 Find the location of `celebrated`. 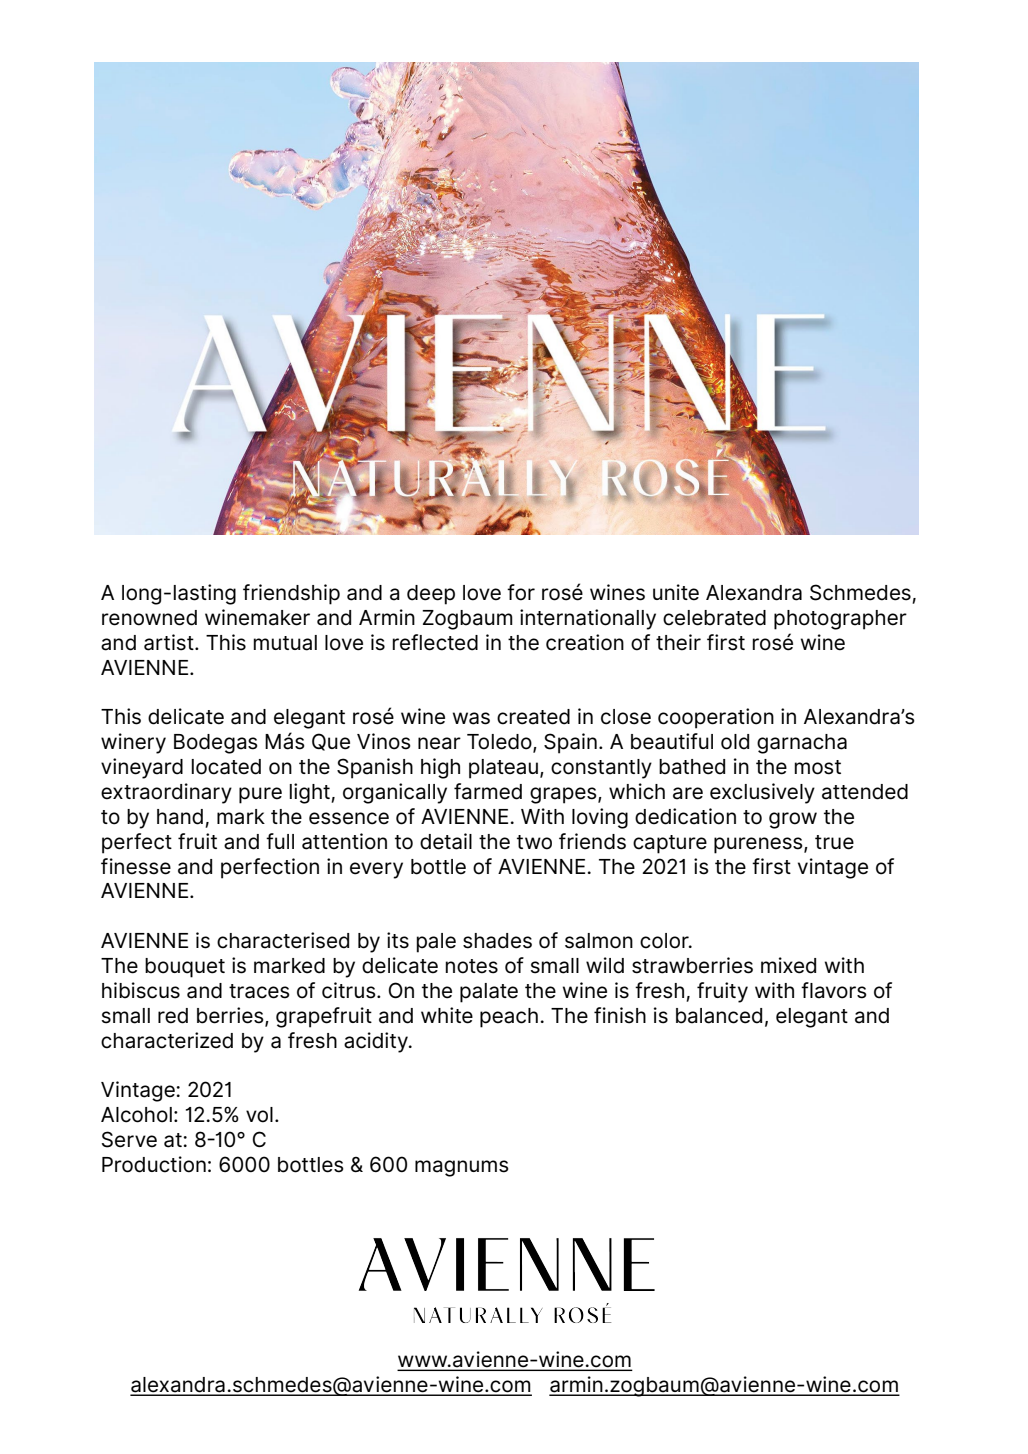

celebrated is located at coordinates (714, 618).
